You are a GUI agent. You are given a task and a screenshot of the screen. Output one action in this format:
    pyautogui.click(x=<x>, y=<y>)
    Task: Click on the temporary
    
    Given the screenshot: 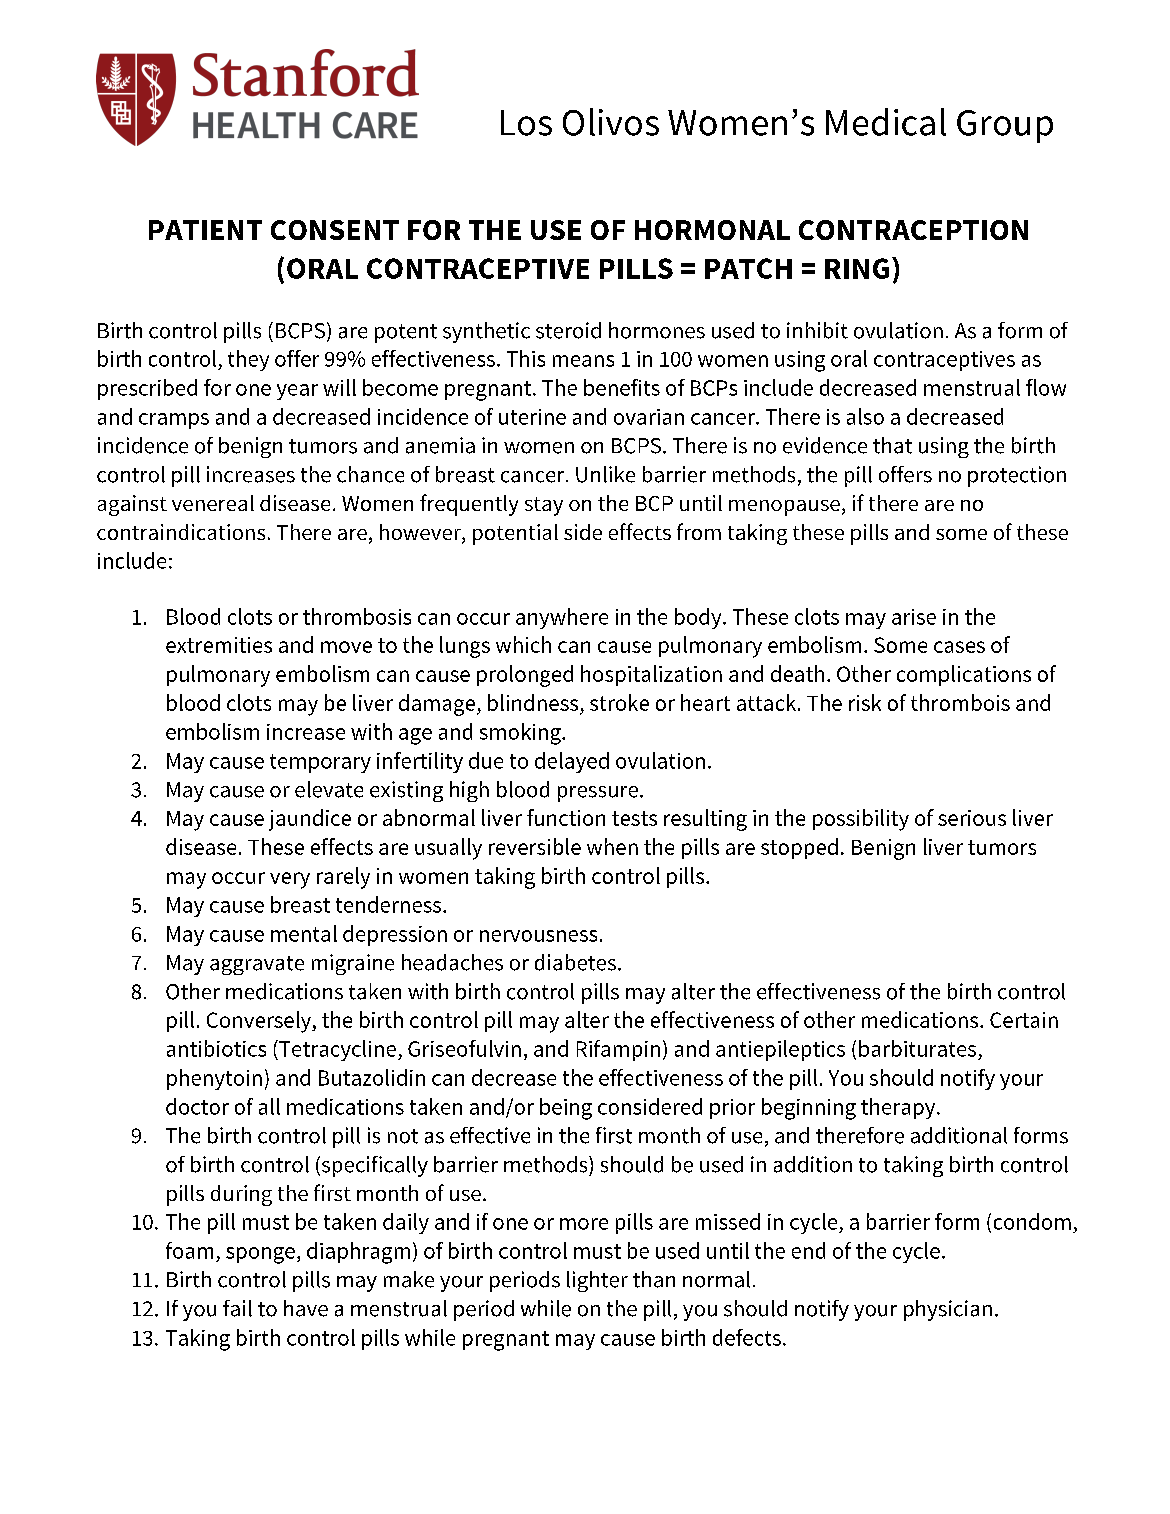 What is the action you would take?
    pyautogui.click(x=320, y=763)
